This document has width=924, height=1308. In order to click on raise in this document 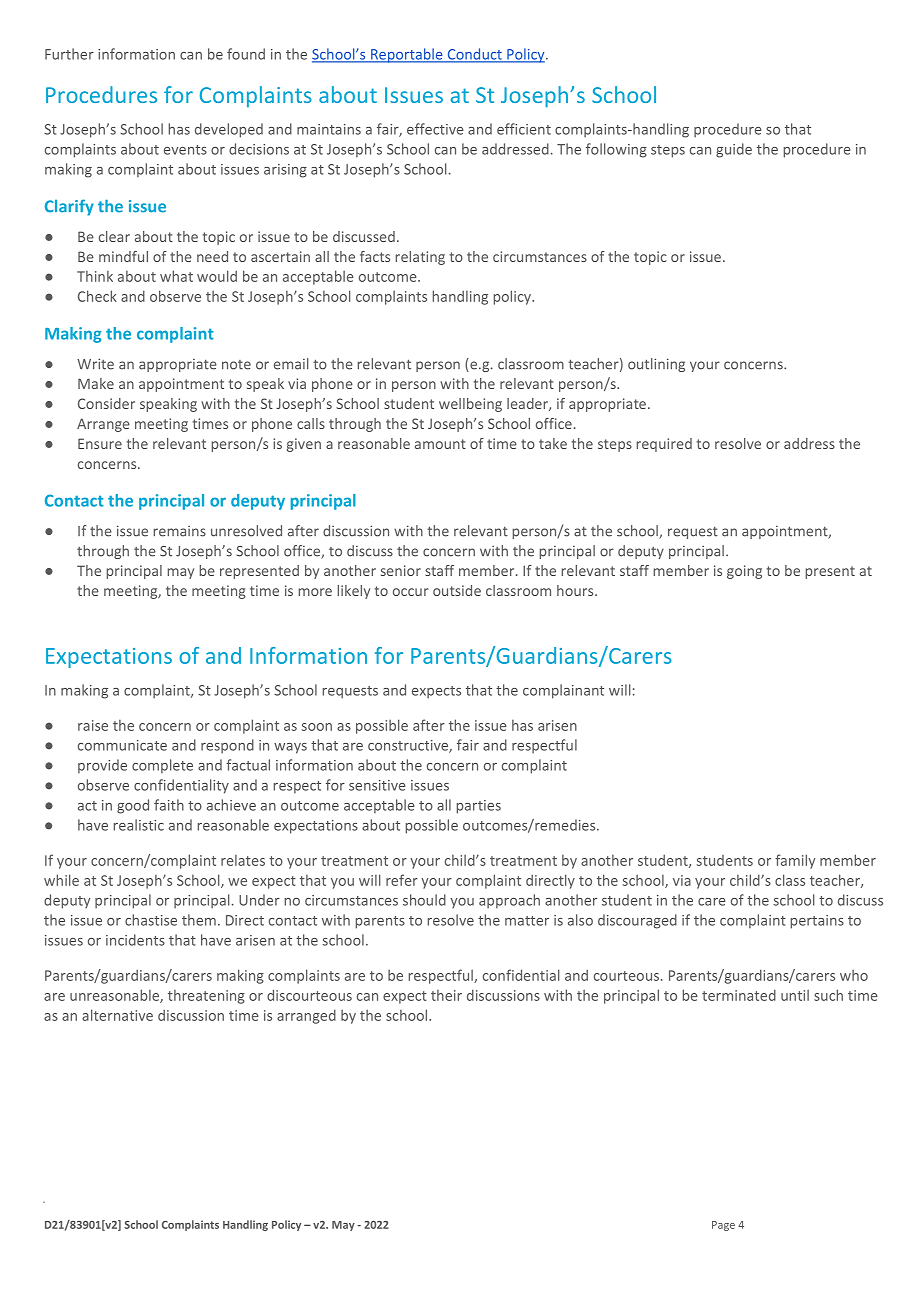, I will do `click(93, 725)`.
